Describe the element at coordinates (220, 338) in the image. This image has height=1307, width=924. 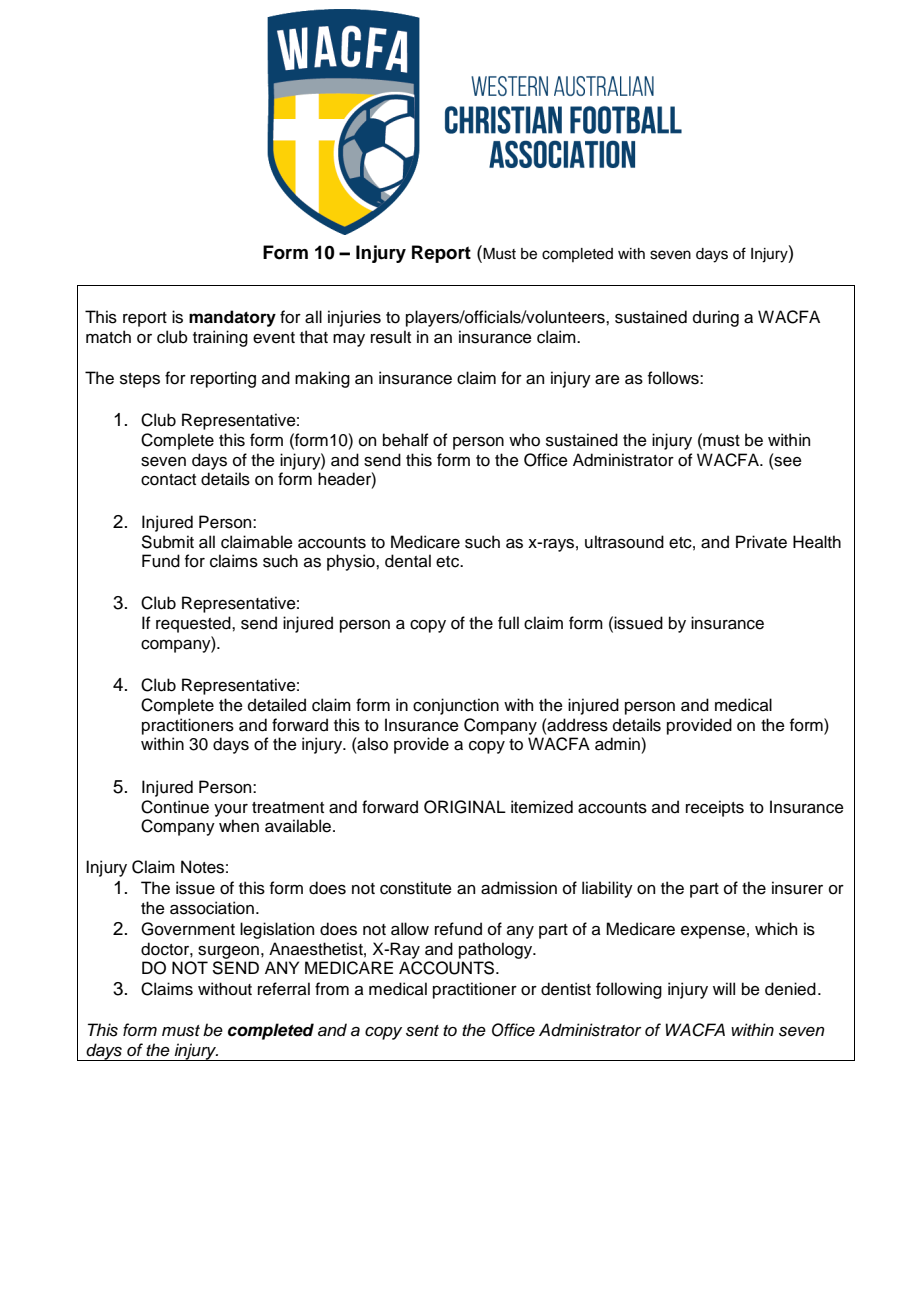
I see `training` at that location.
